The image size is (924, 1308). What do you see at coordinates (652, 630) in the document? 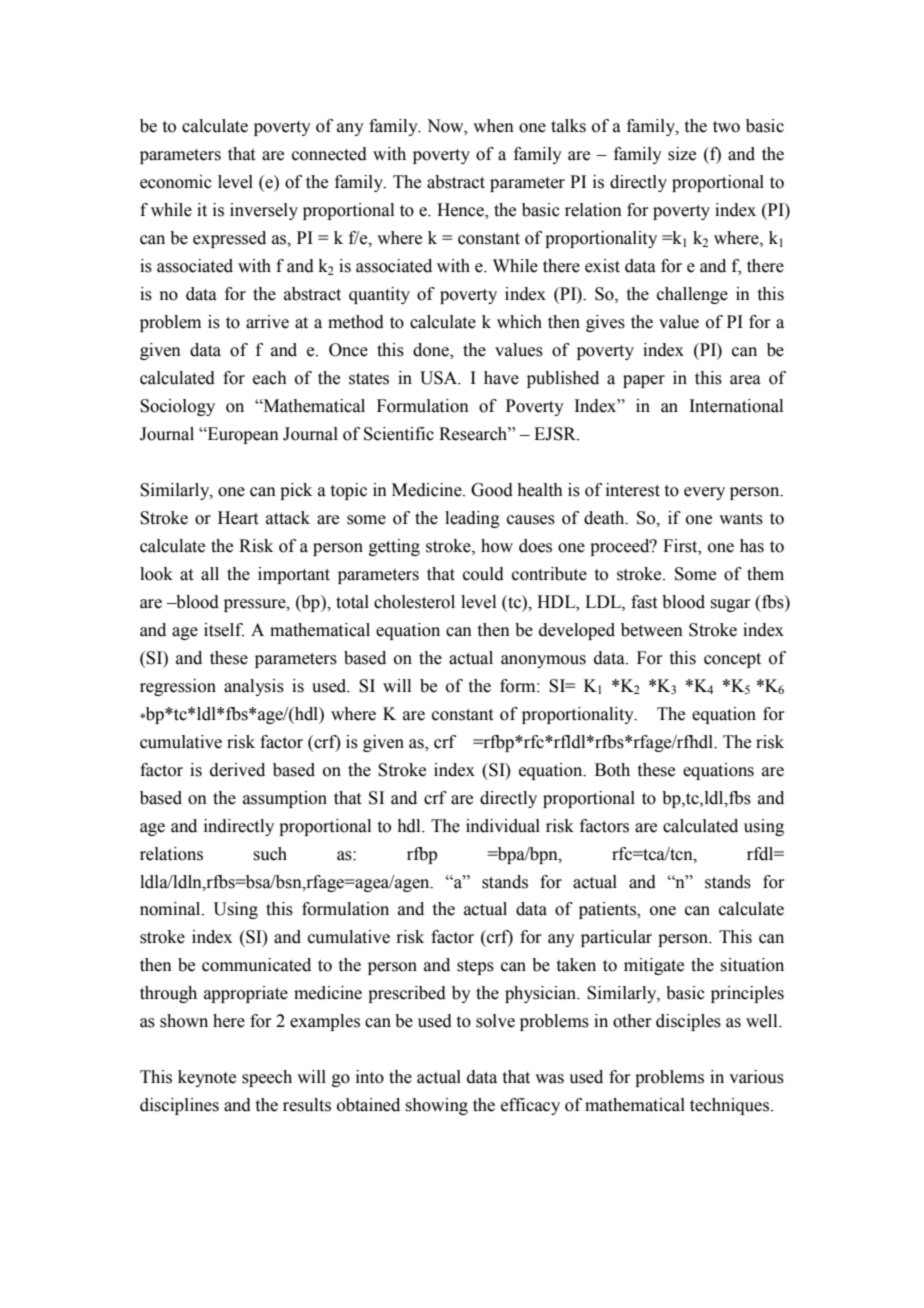
I see `between` at bounding box center [652, 630].
